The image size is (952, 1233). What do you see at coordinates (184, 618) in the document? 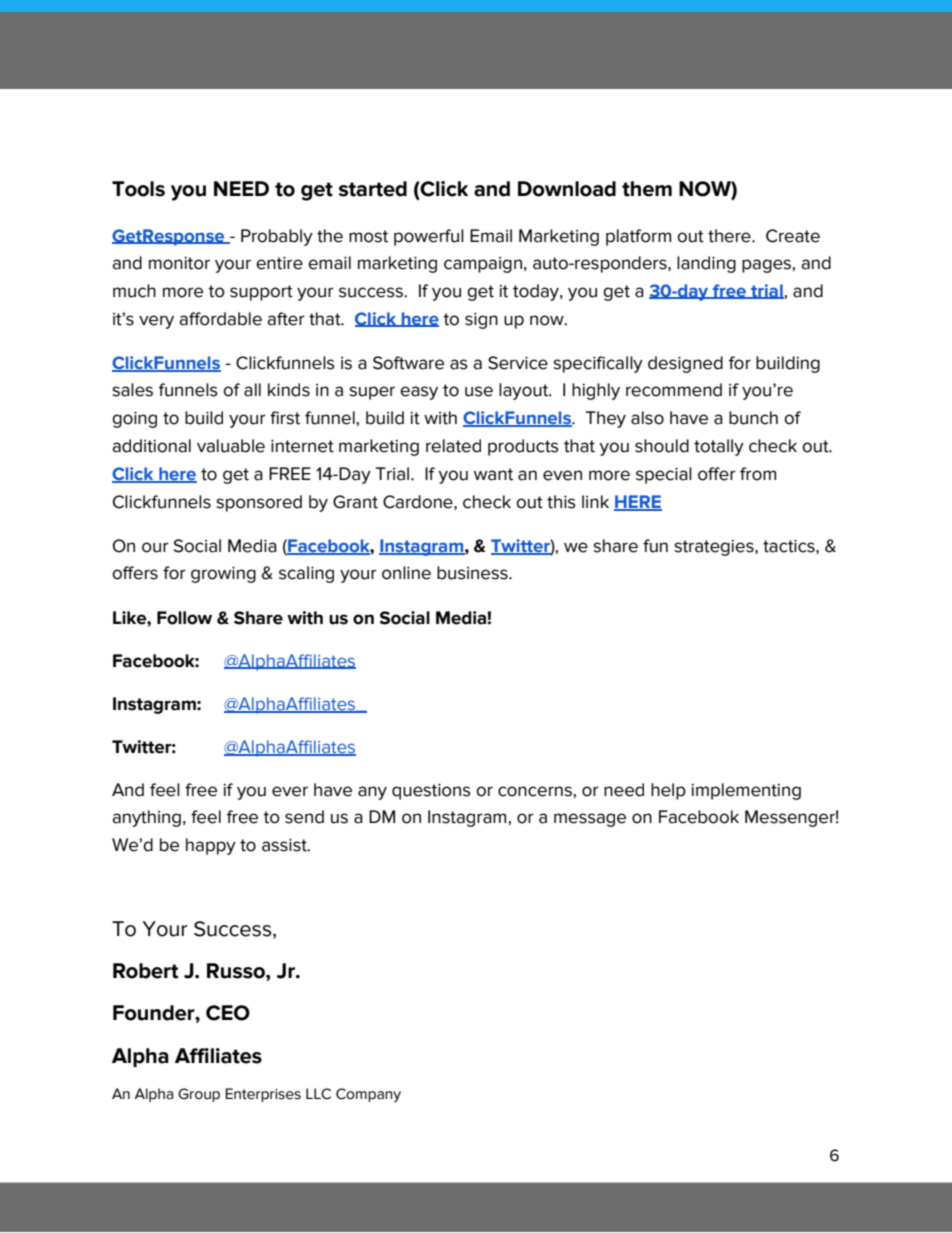
I see `Follow` at bounding box center [184, 618].
